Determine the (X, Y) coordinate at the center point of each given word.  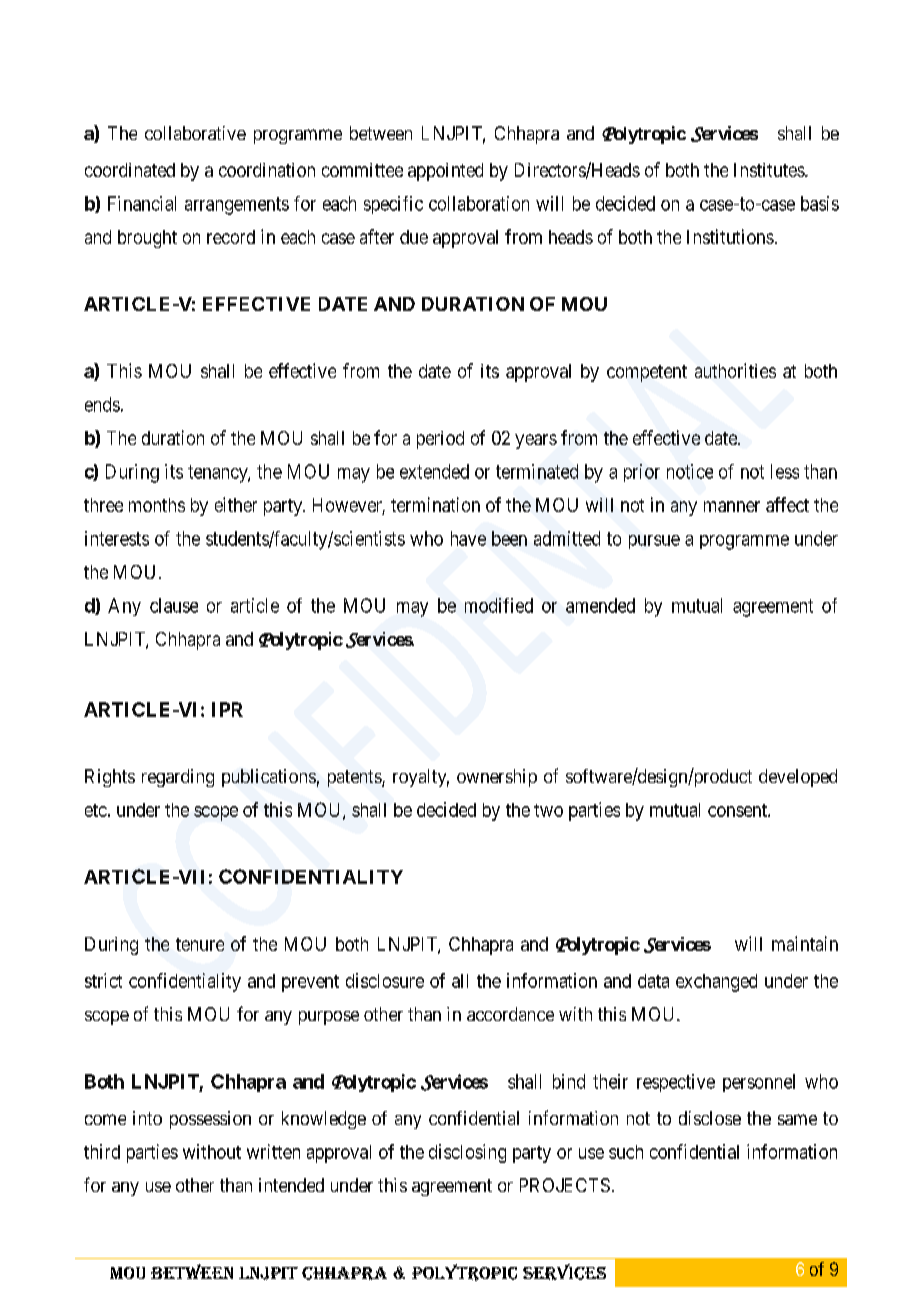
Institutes (770, 170)
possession (210, 1120)
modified (499, 605)
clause (174, 605)
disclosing (467, 1153)
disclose (710, 1118)
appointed (445, 172)
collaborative (195, 133)
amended (600, 605)
